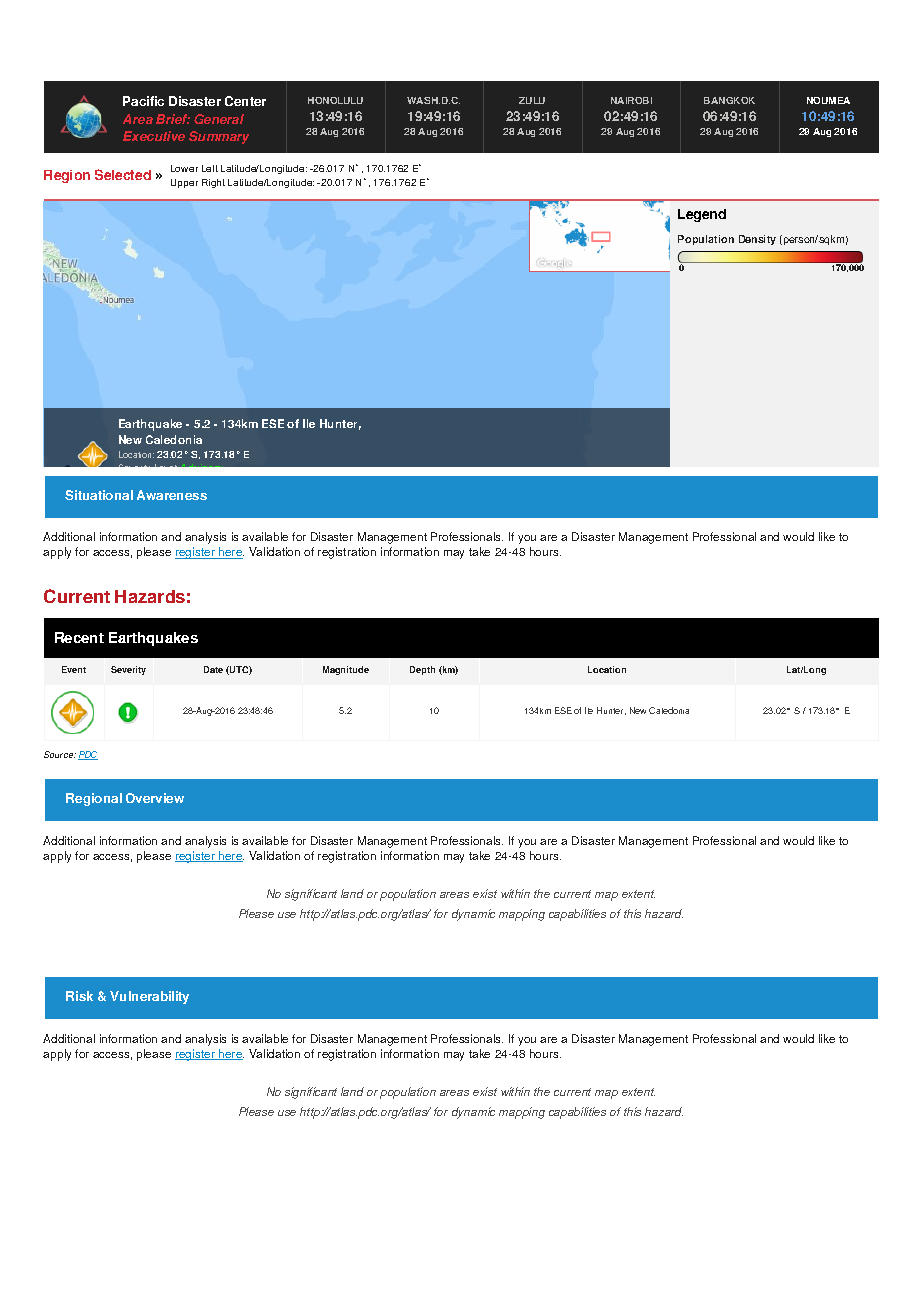  What do you see at coordinates (154, 136) in the screenshot?
I see `Executive` at bounding box center [154, 136].
